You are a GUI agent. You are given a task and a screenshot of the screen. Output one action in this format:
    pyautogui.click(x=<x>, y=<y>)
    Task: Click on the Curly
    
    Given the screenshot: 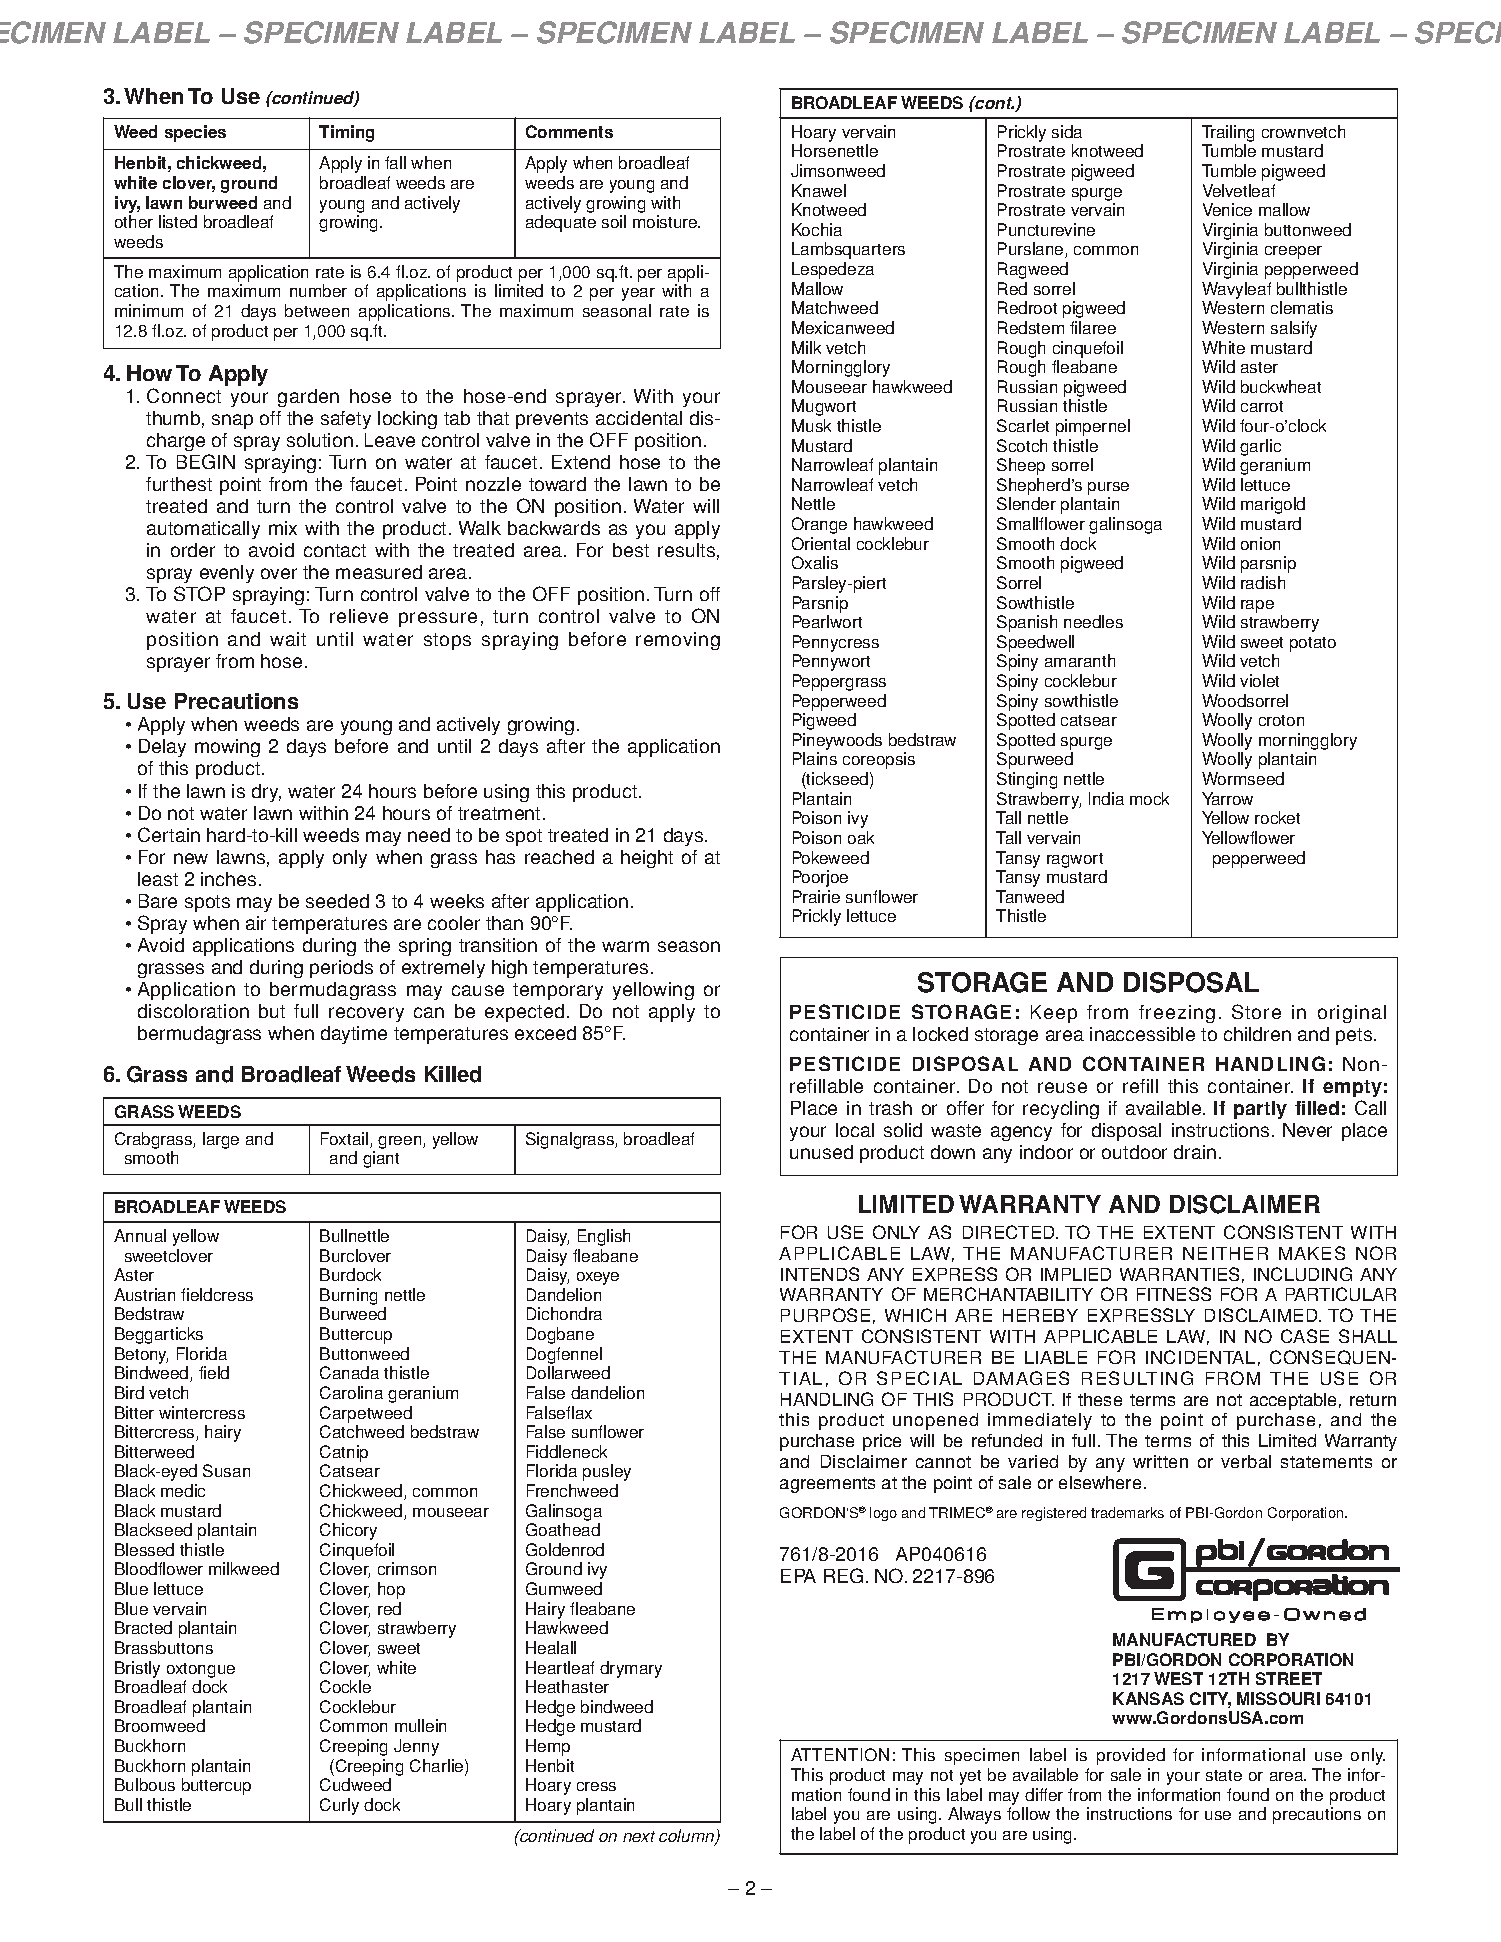 What is the action you would take?
    pyautogui.click(x=339, y=1806)
